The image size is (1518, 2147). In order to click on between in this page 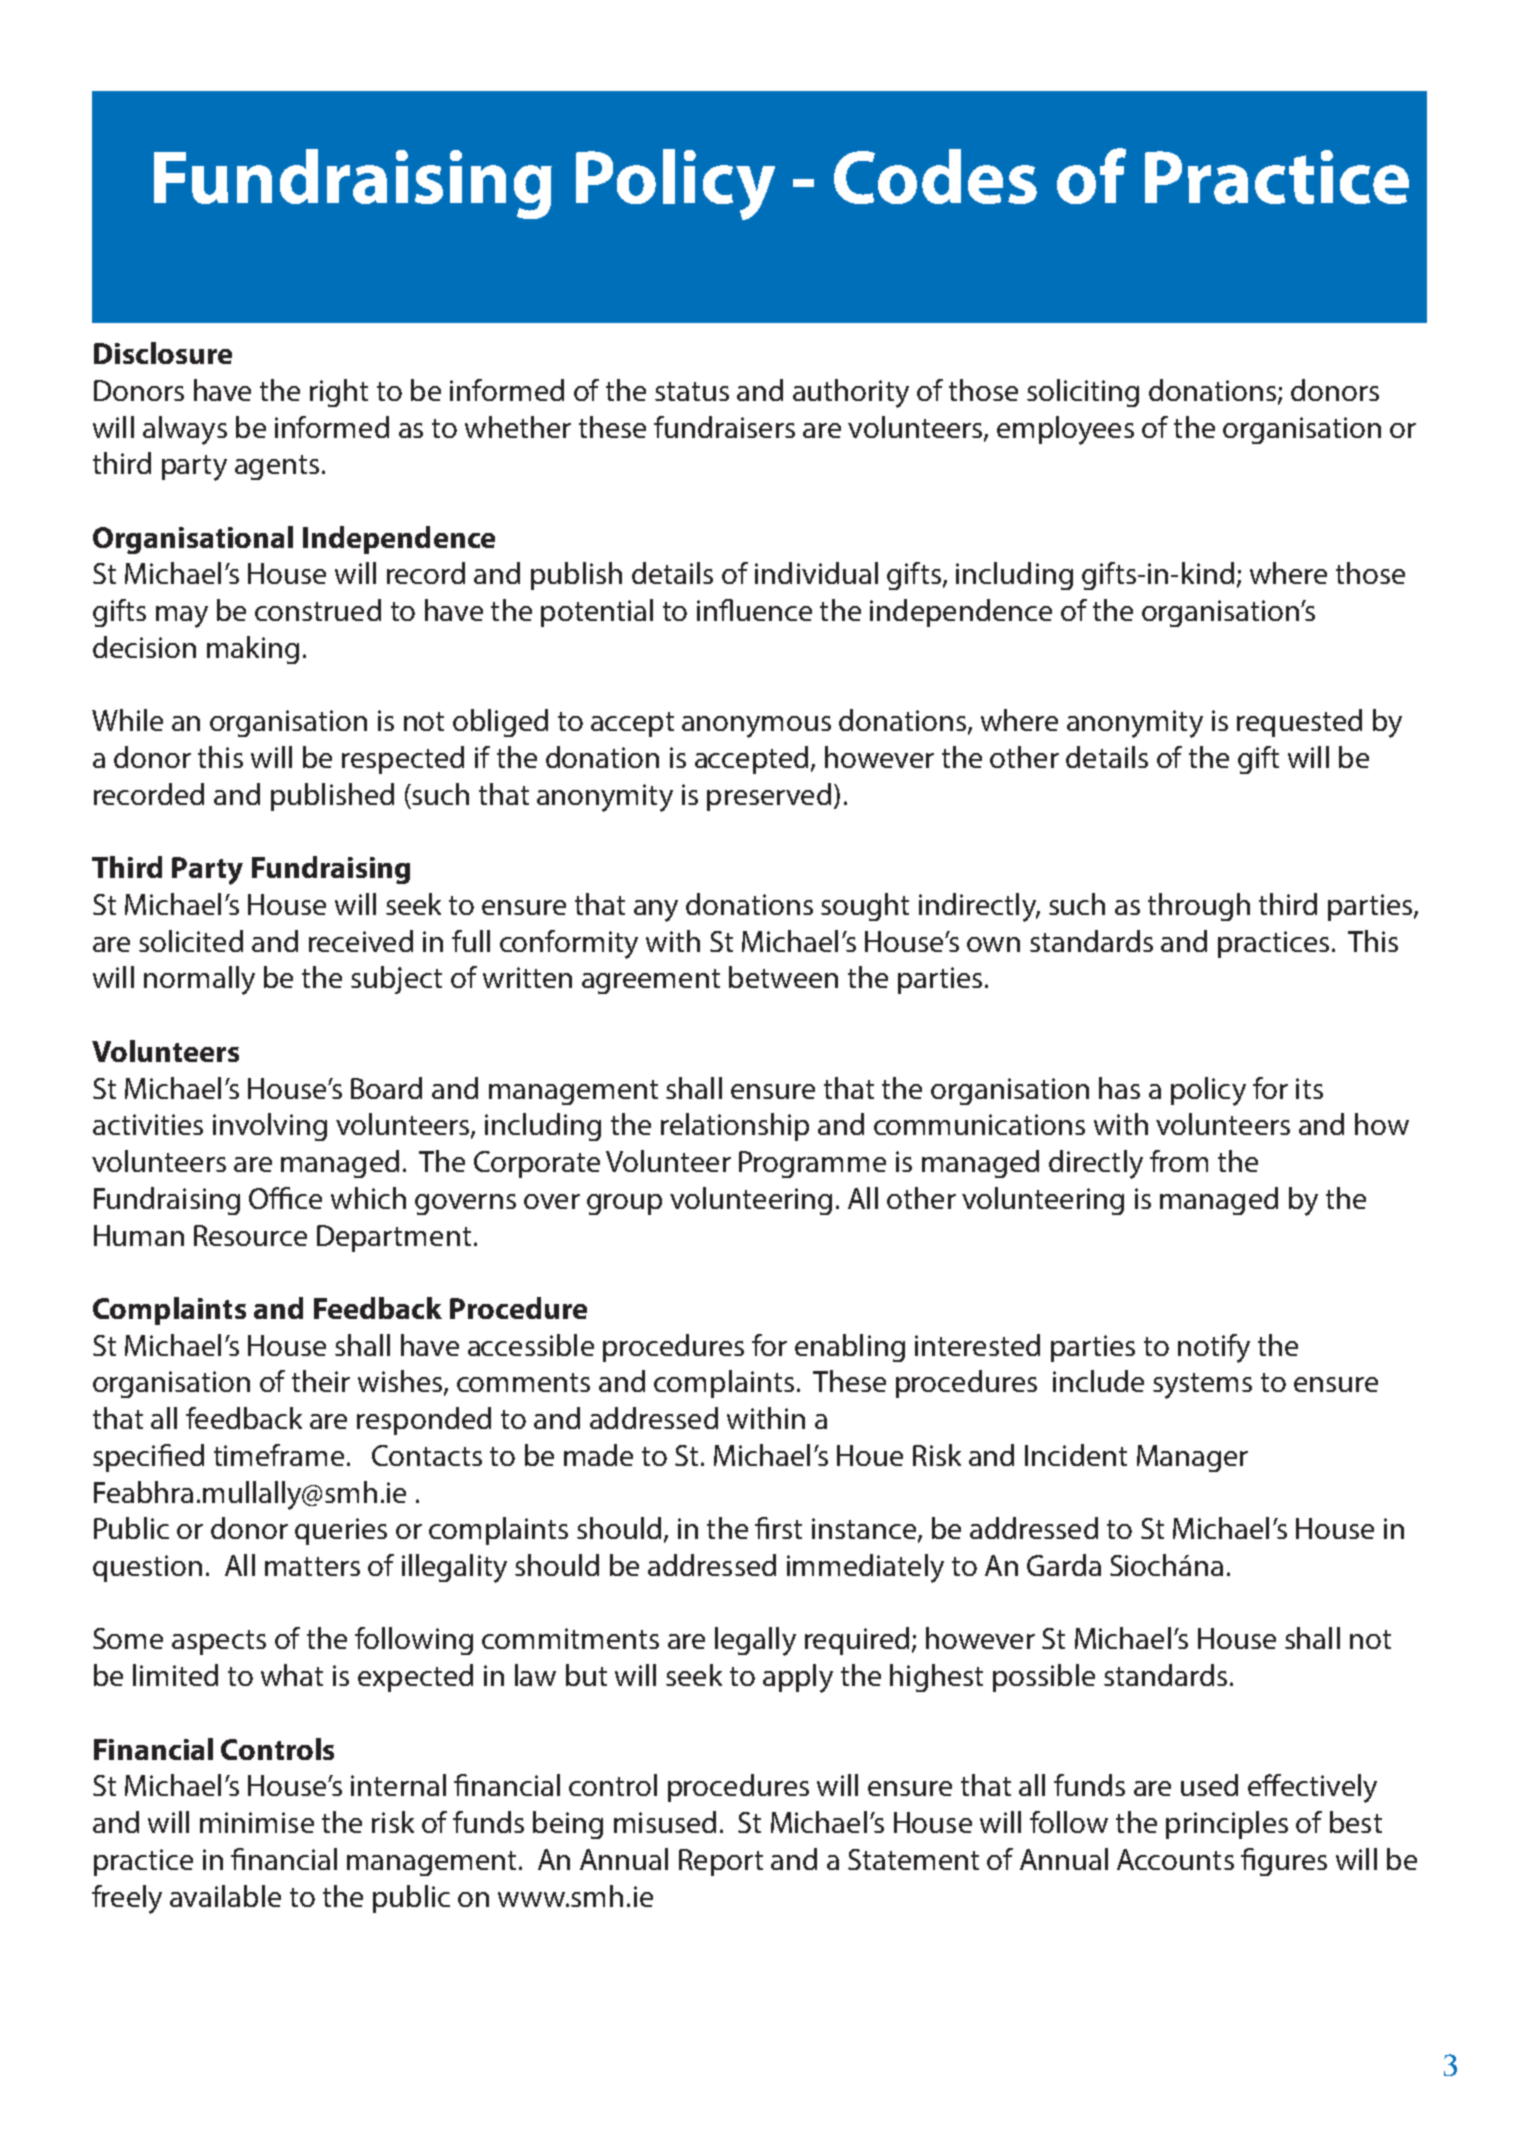, I will do `click(783, 977)`.
